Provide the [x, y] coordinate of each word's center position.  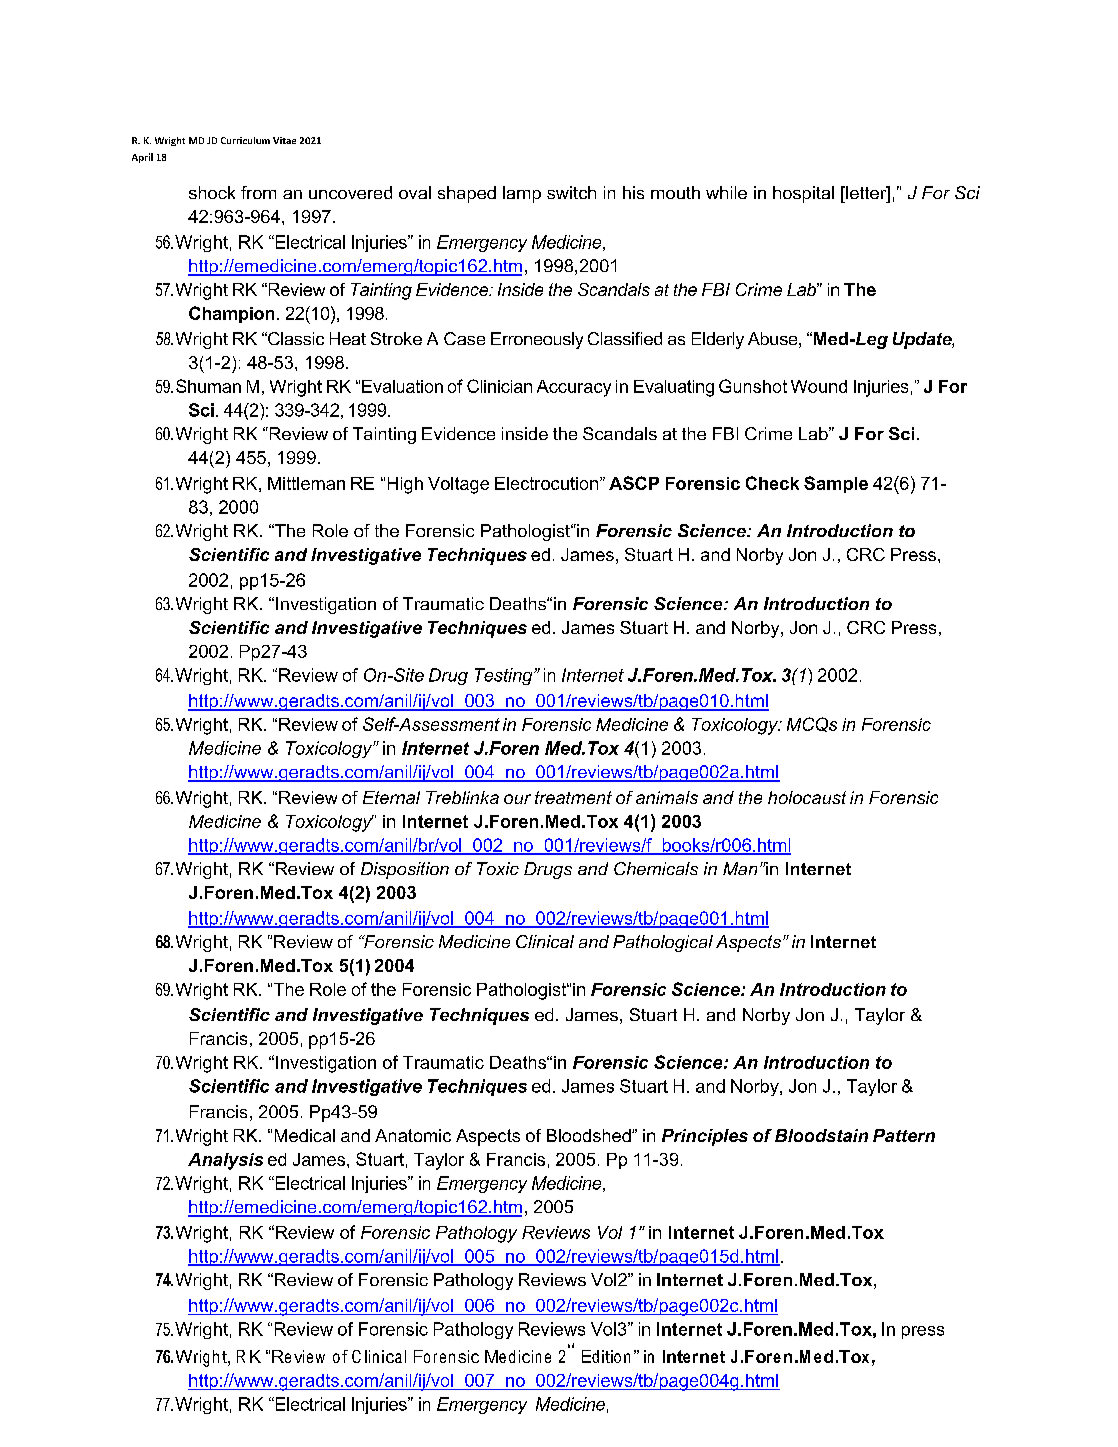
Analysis [225, 1161]
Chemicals [656, 868]
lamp [522, 194]
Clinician [499, 386]
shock [212, 192]
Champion [231, 314]
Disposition [405, 870]
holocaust [807, 797]
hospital [803, 194]
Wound [819, 386]
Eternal [391, 797]
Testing [505, 676]
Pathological [663, 943]
